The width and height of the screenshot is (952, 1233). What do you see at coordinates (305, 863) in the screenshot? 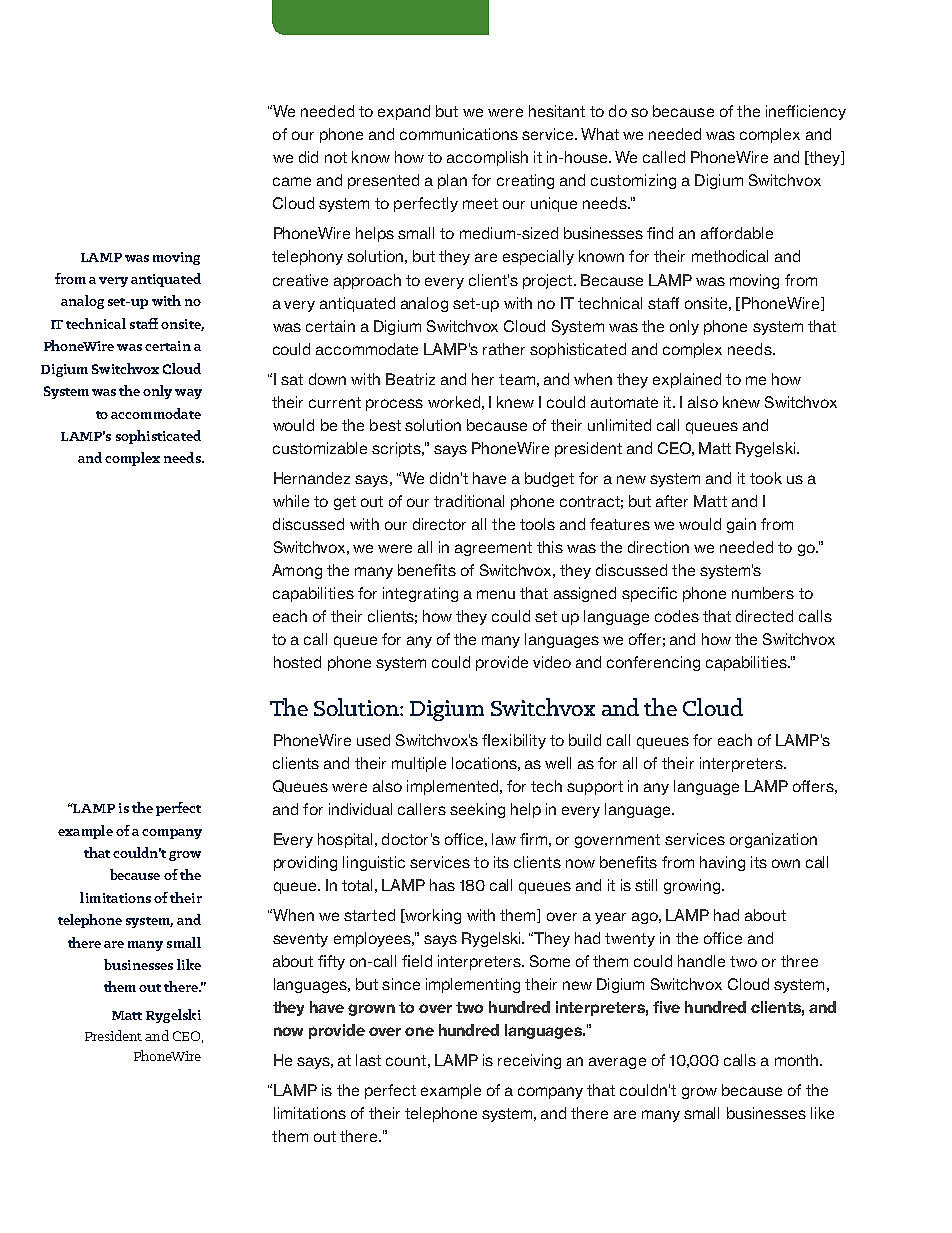
I see `providing` at bounding box center [305, 863].
